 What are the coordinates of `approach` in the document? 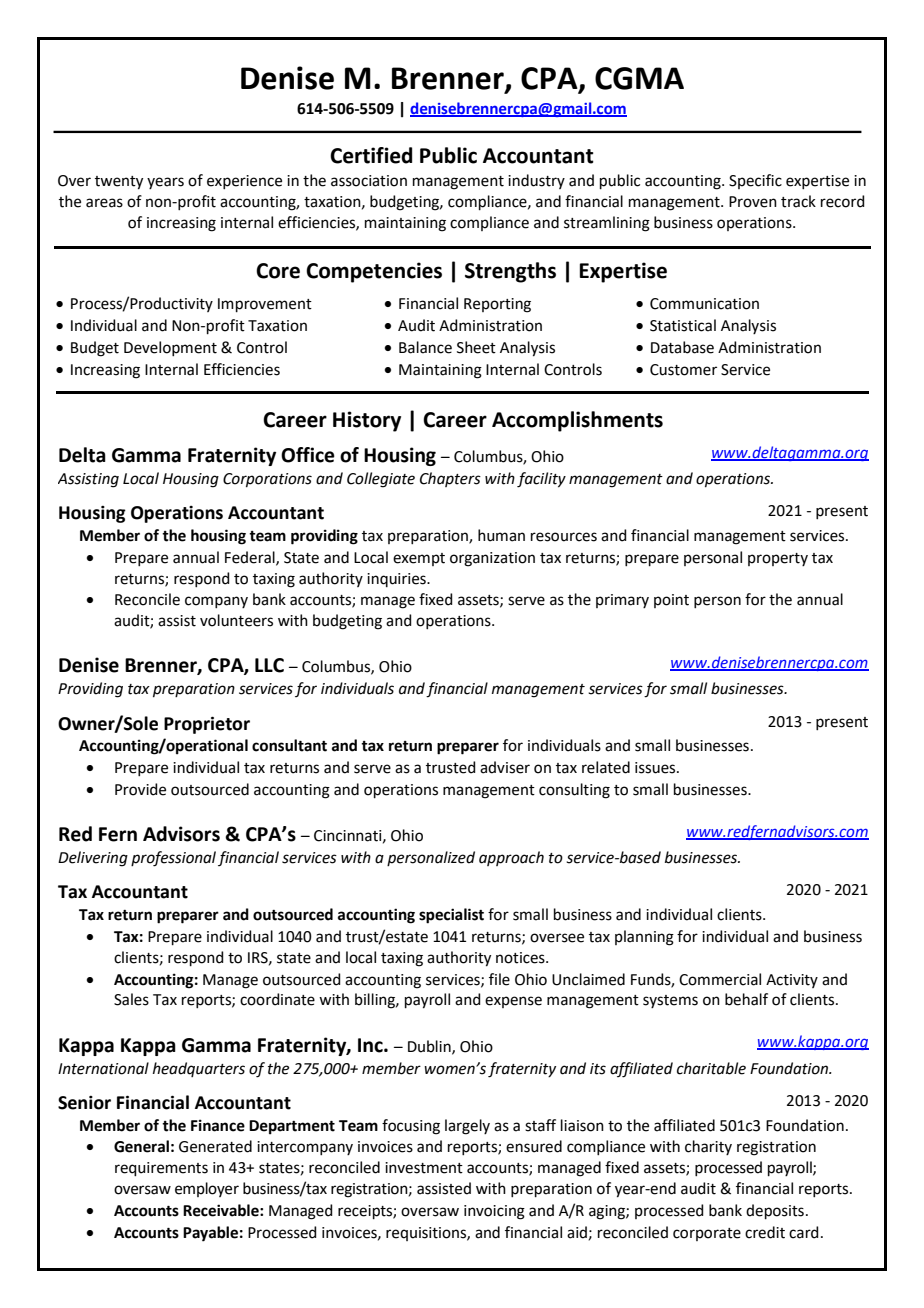 It's located at (511, 858).
